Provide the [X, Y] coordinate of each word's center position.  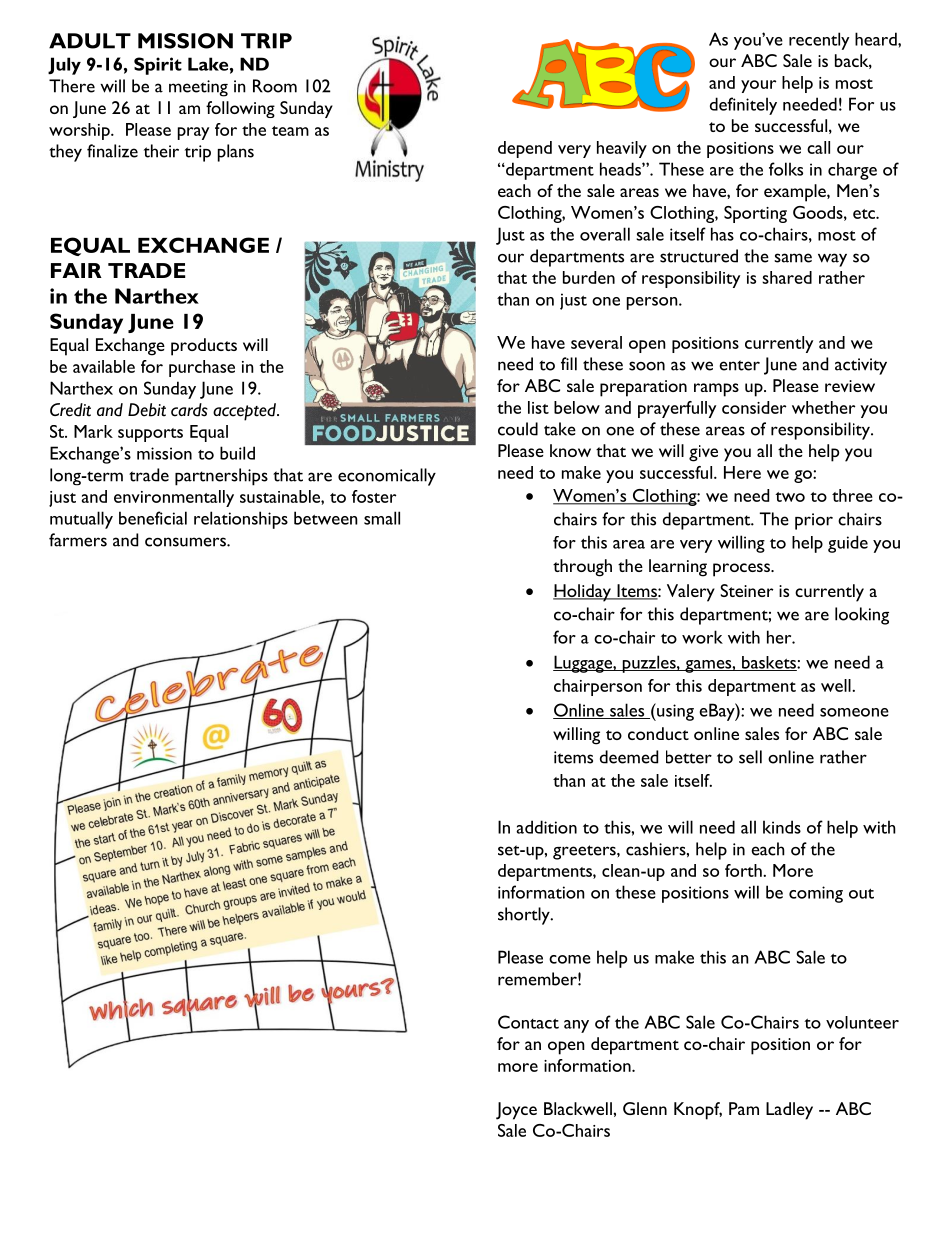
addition [546, 827]
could [518, 429]
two [790, 497]
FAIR [76, 270]
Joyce [516, 1111]
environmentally [174, 498]
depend [525, 149]
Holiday [583, 593]
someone [854, 712]
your [758, 86]
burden [589, 277]
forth [744, 870]
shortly [525, 916]
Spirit [158, 66]
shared [787, 277]
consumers [186, 542]
